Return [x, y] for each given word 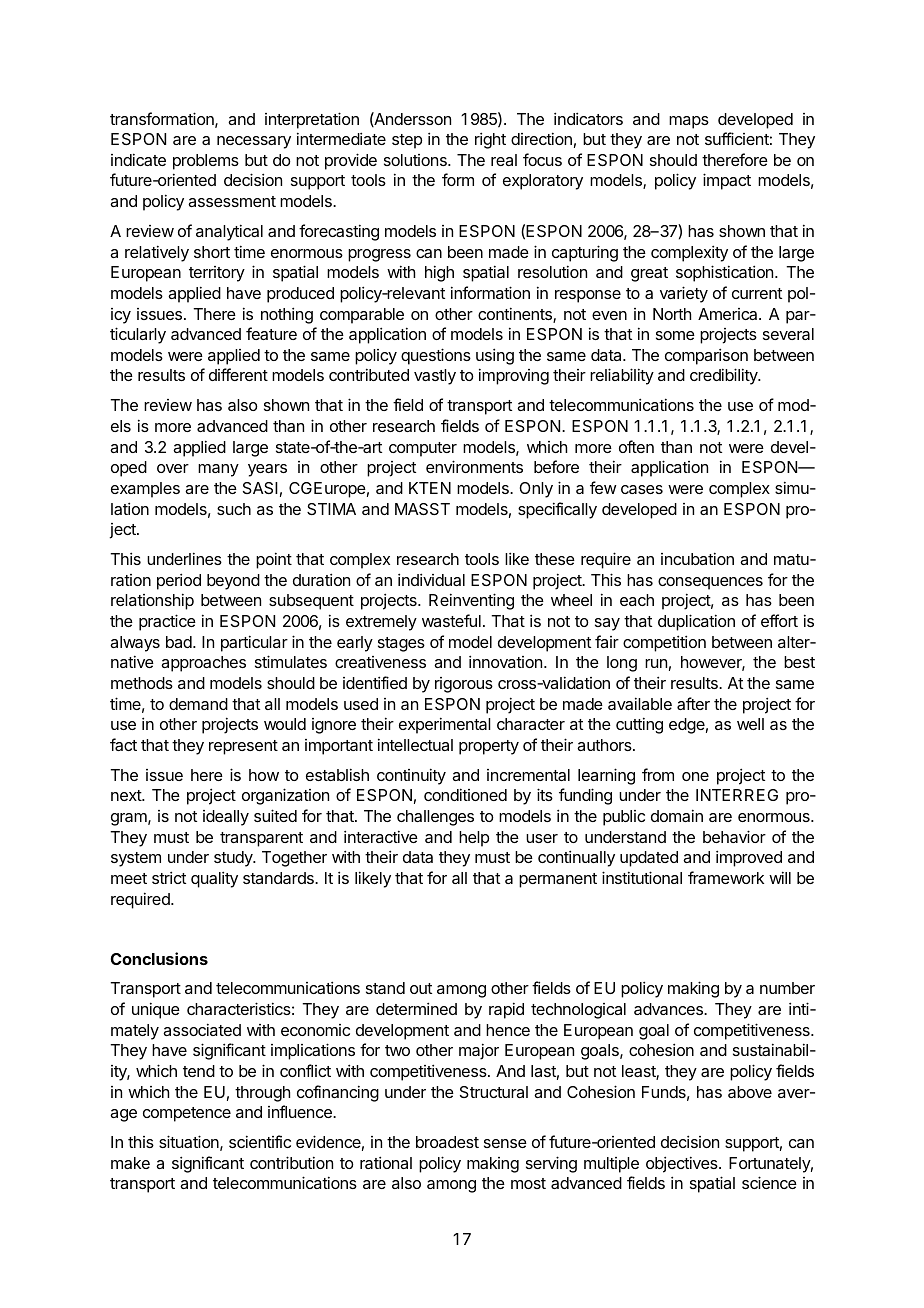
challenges [435, 818]
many [218, 470]
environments [474, 466]
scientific [260, 1141]
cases [642, 489]
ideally [226, 818]
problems [206, 162]
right [490, 140]
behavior [734, 836]
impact [727, 181]
